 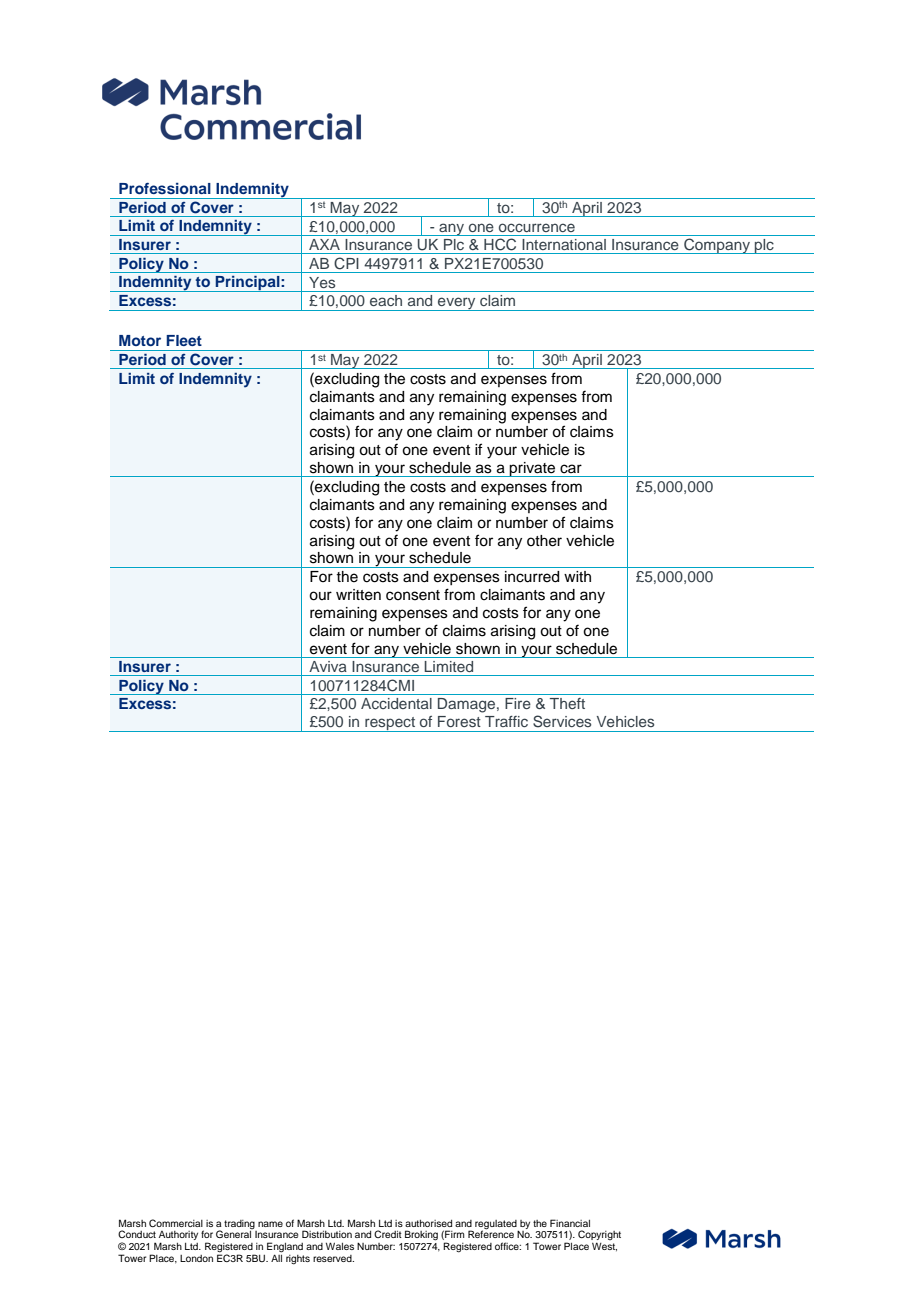 I want to click on every, so click(x=457, y=304).
